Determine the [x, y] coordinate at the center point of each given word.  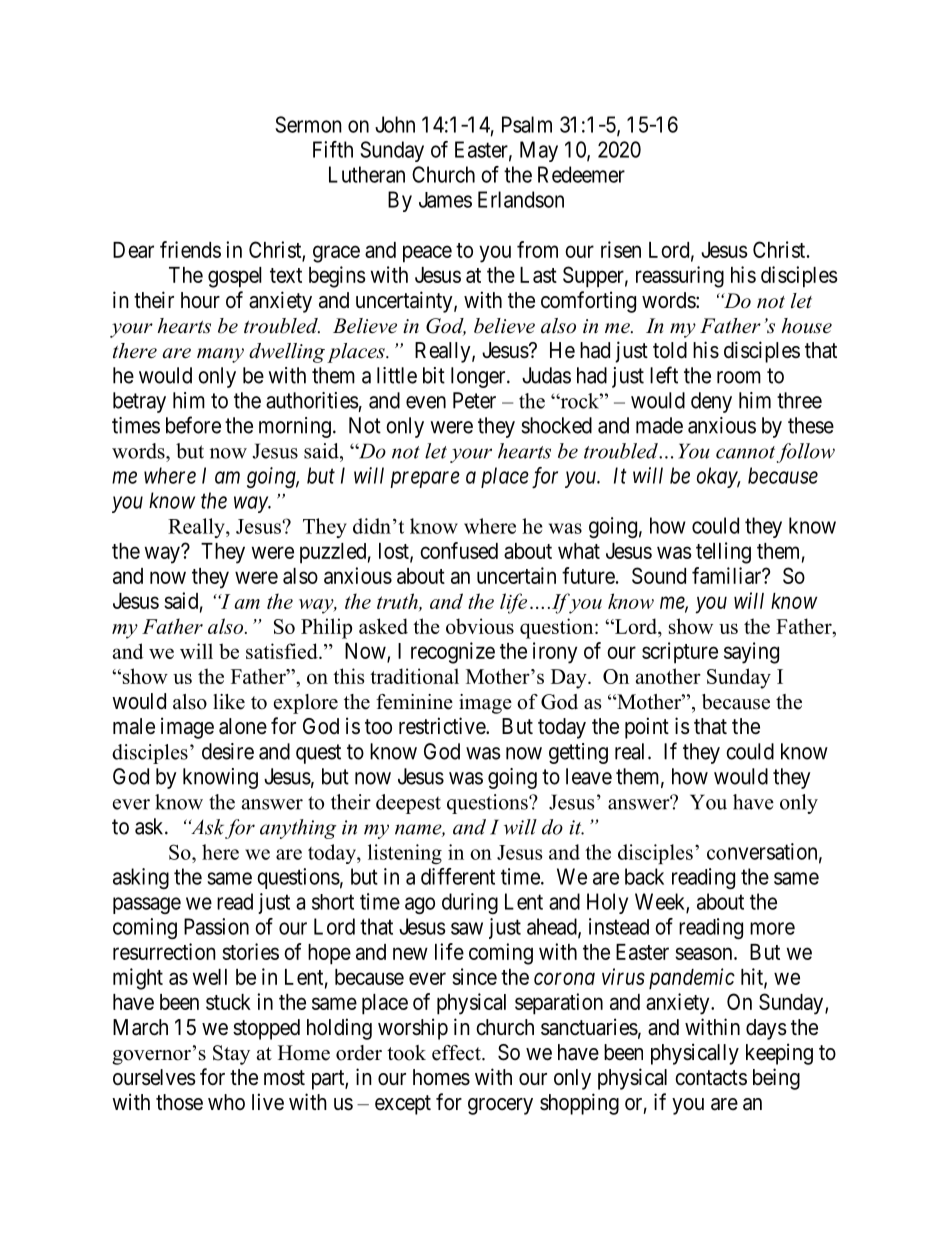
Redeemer [581, 174]
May [539, 151]
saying [751, 653]
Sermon [308, 124]
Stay [231, 1055]
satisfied [283, 651]
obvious [480, 626]
